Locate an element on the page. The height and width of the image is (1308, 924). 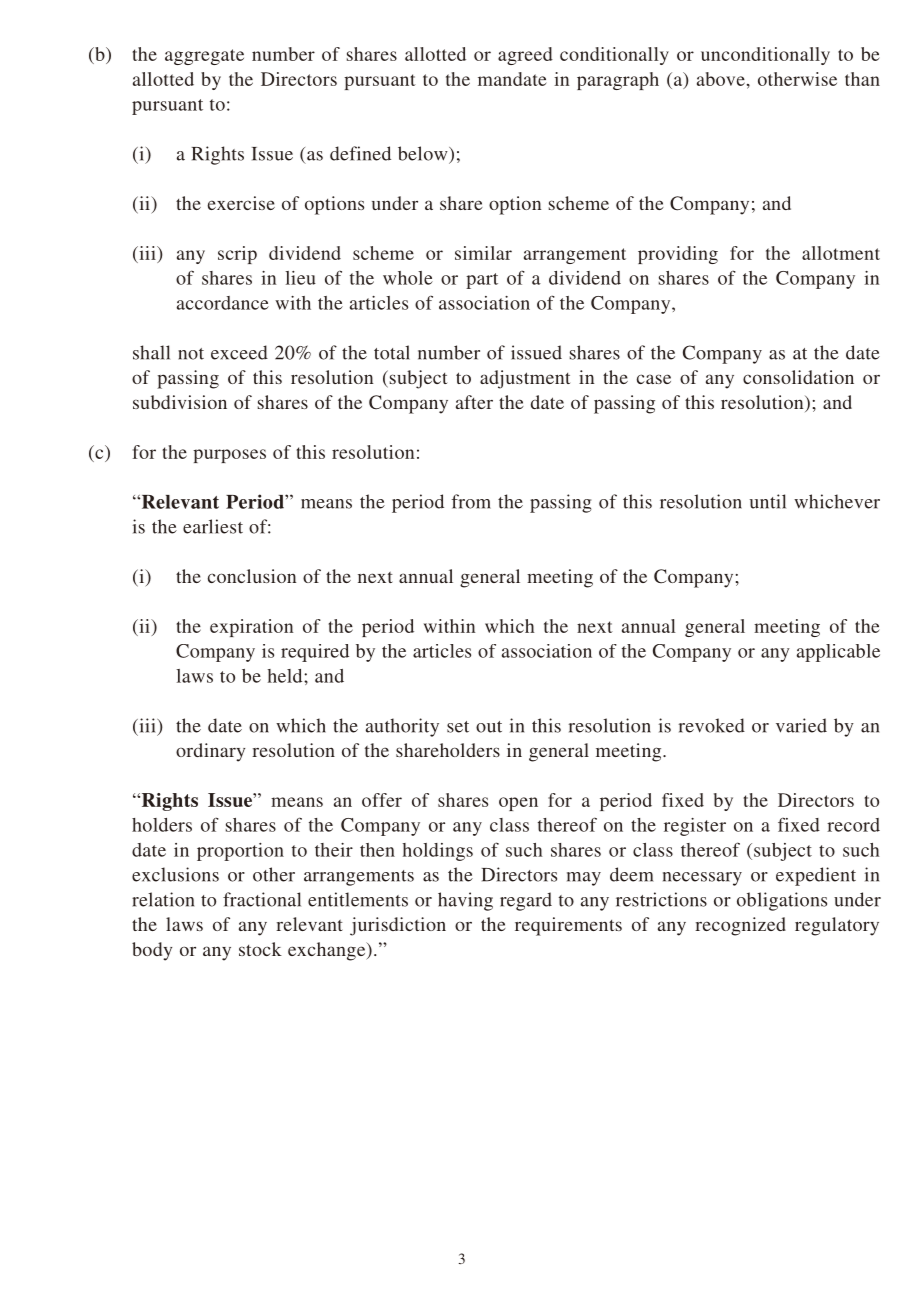
until is located at coordinates (768, 501).
